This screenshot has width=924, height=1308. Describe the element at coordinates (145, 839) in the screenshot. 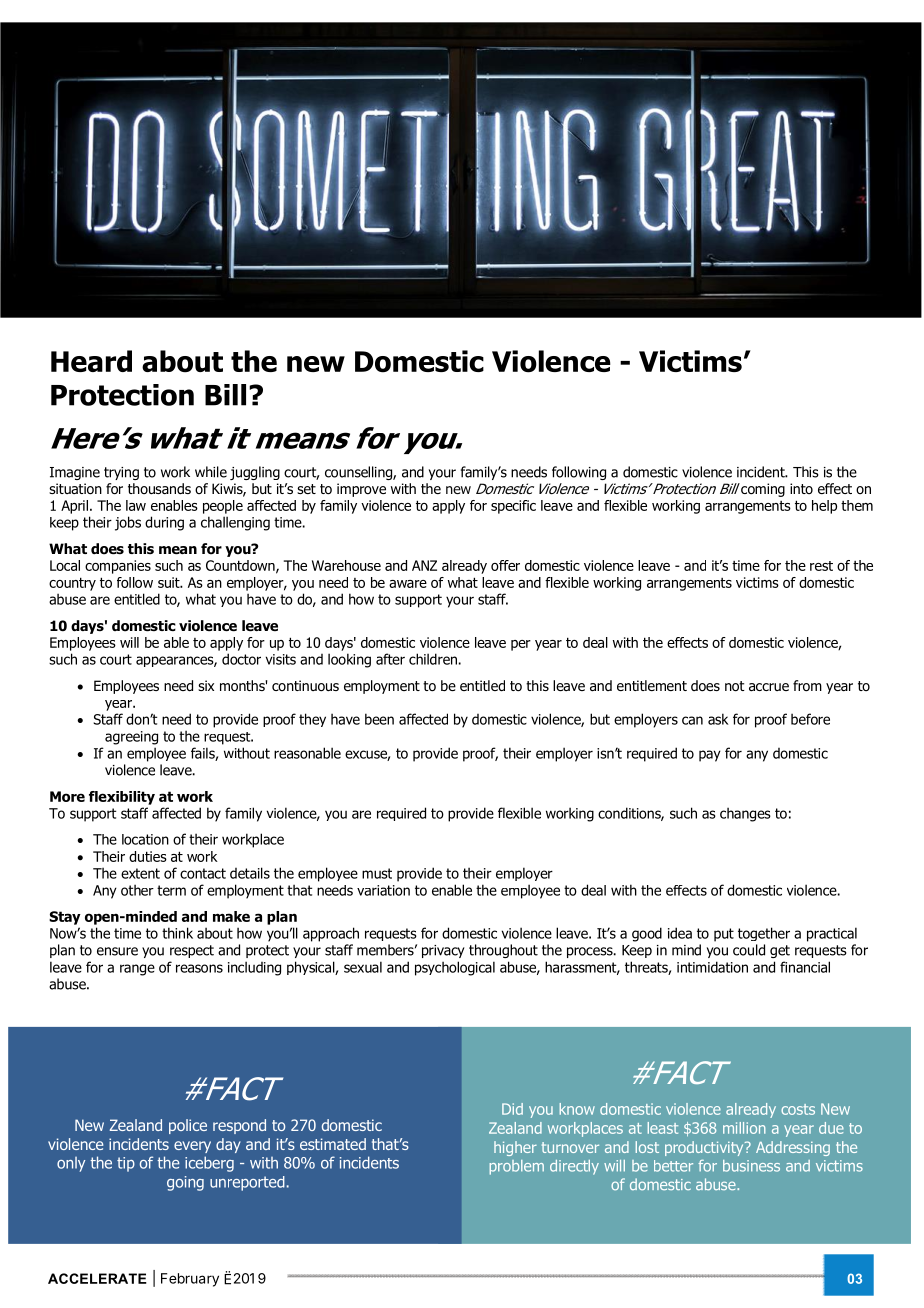

I see `location` at that location.
